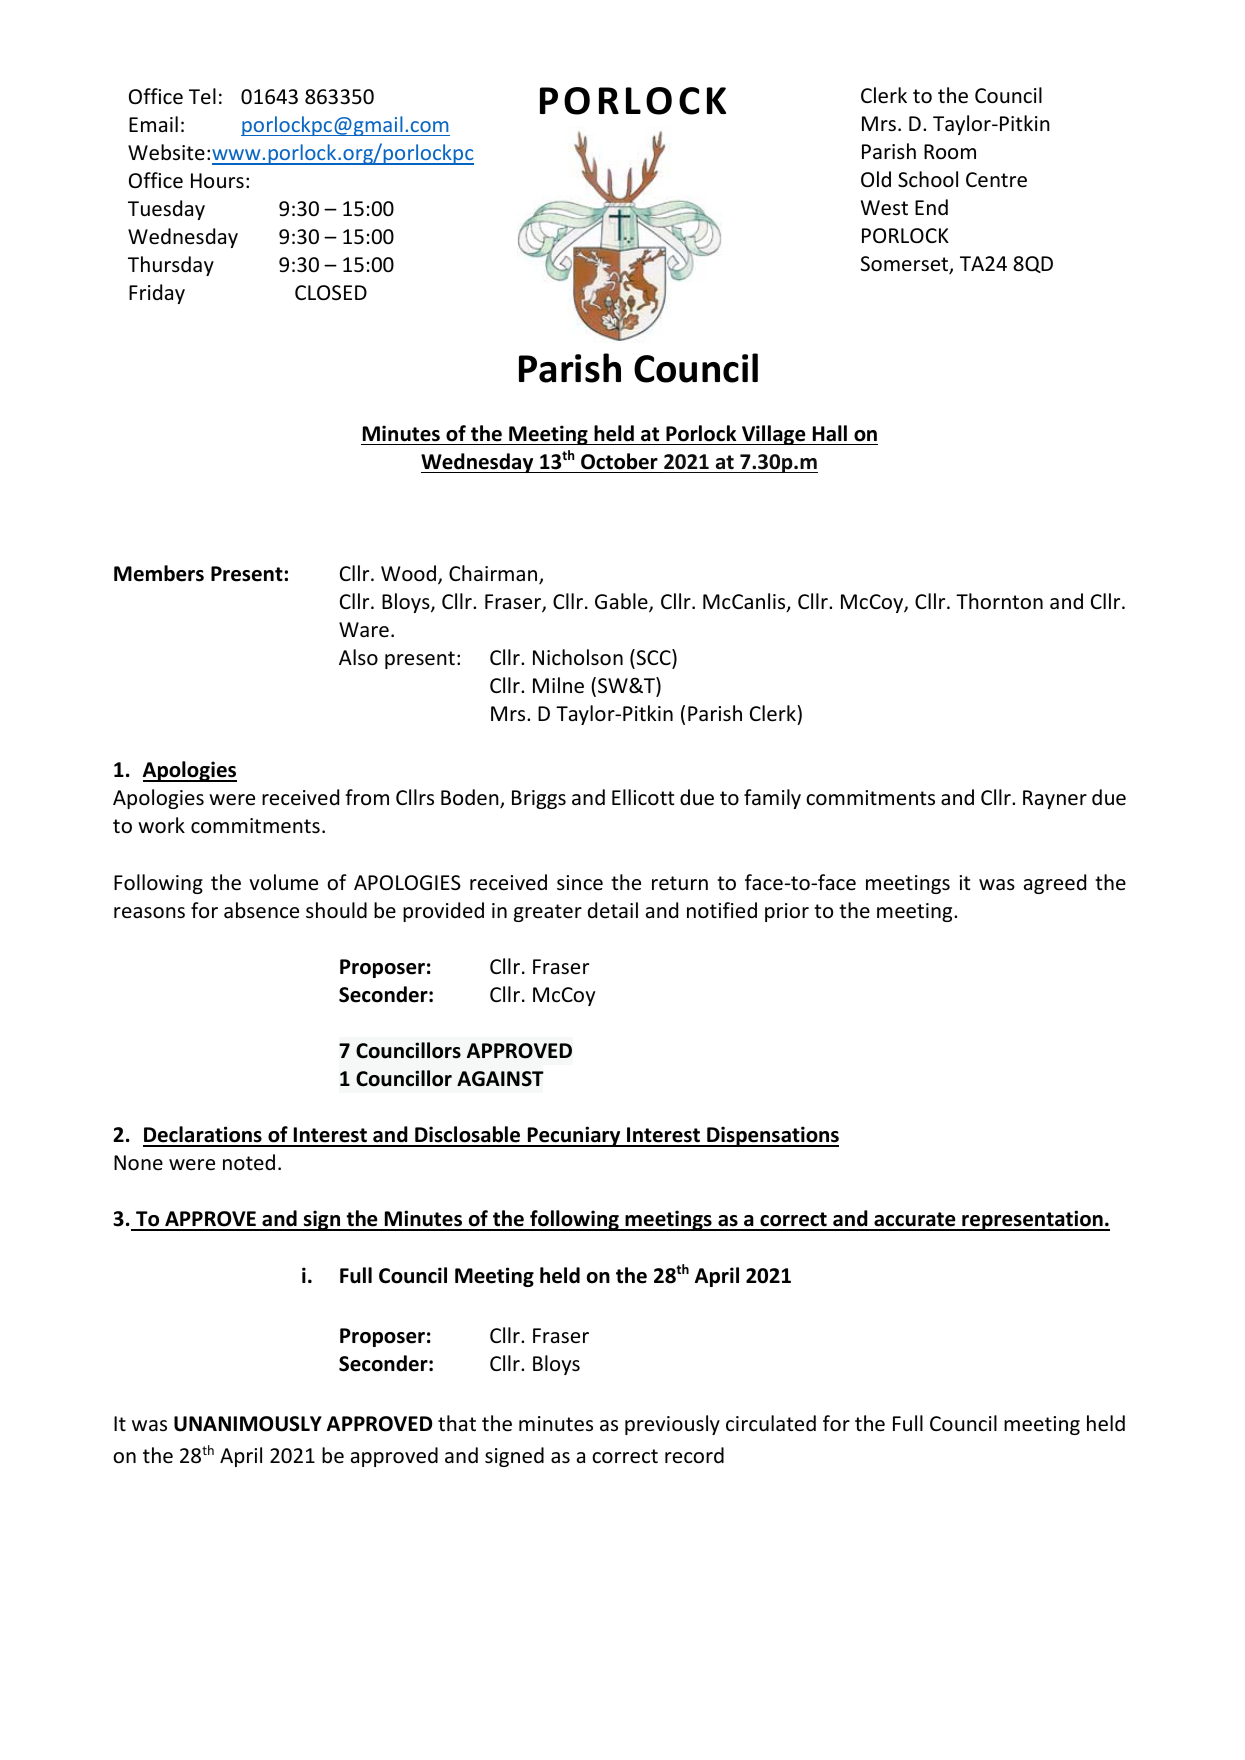 Image resolution: width=1245 pixels, height=1760 pixels. What do you see at coordinates (876, 179) in the document?
I see `Old` at bounding box center [876, 179].
